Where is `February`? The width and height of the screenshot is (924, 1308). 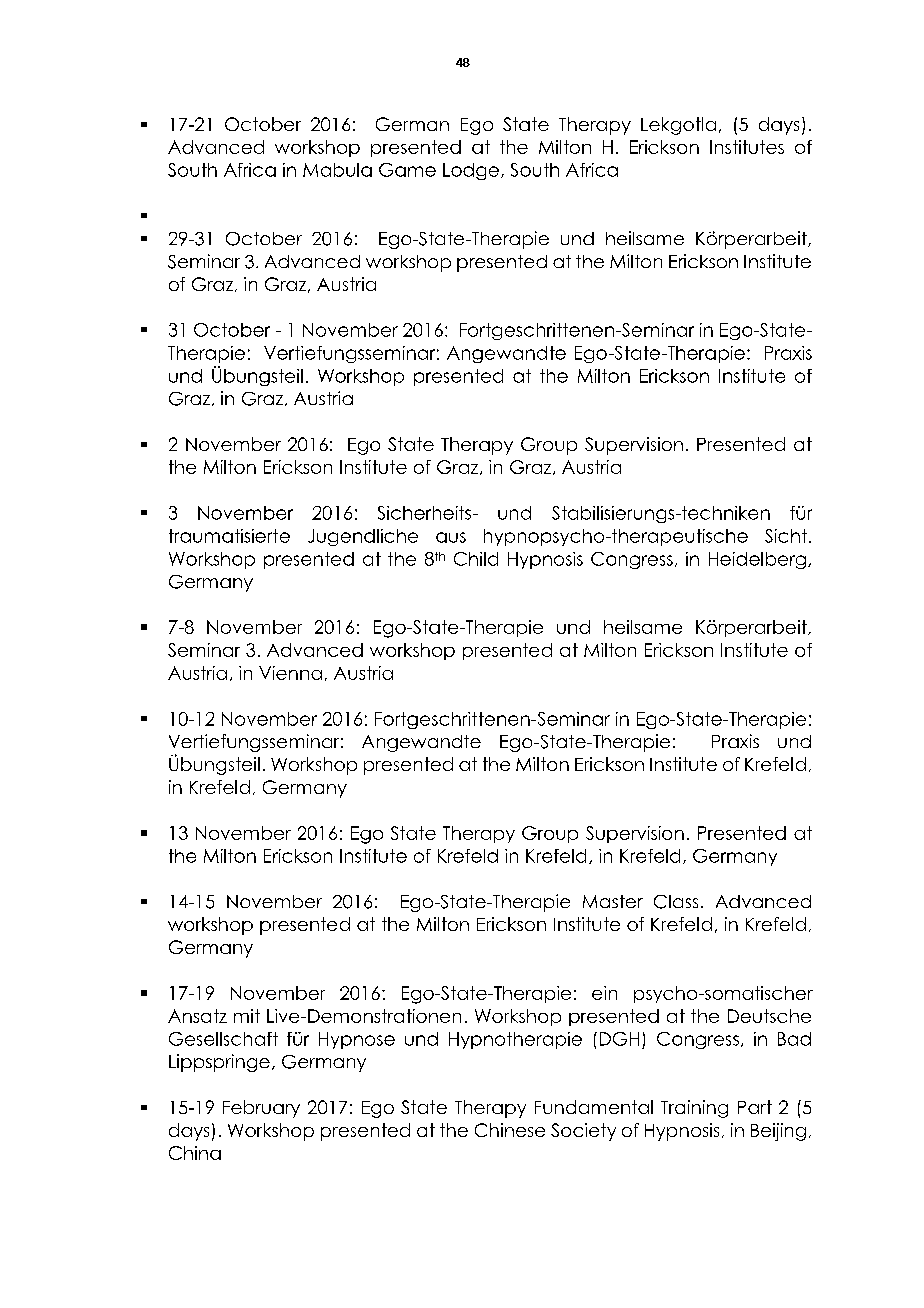
February is located at coordinates (261, 1109).
